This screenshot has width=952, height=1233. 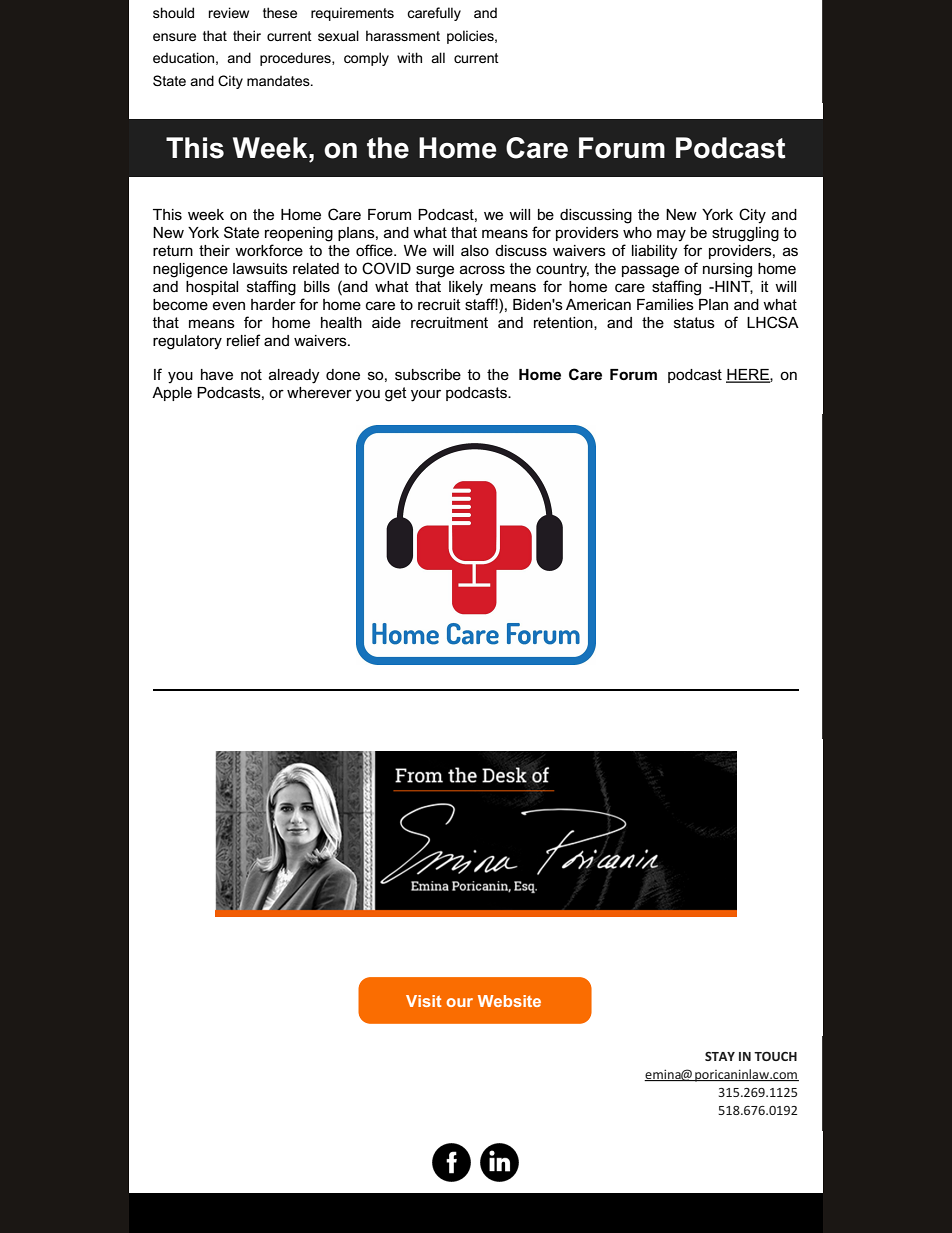 I want to click on TOUCH, so click(x=775, y=1056).
